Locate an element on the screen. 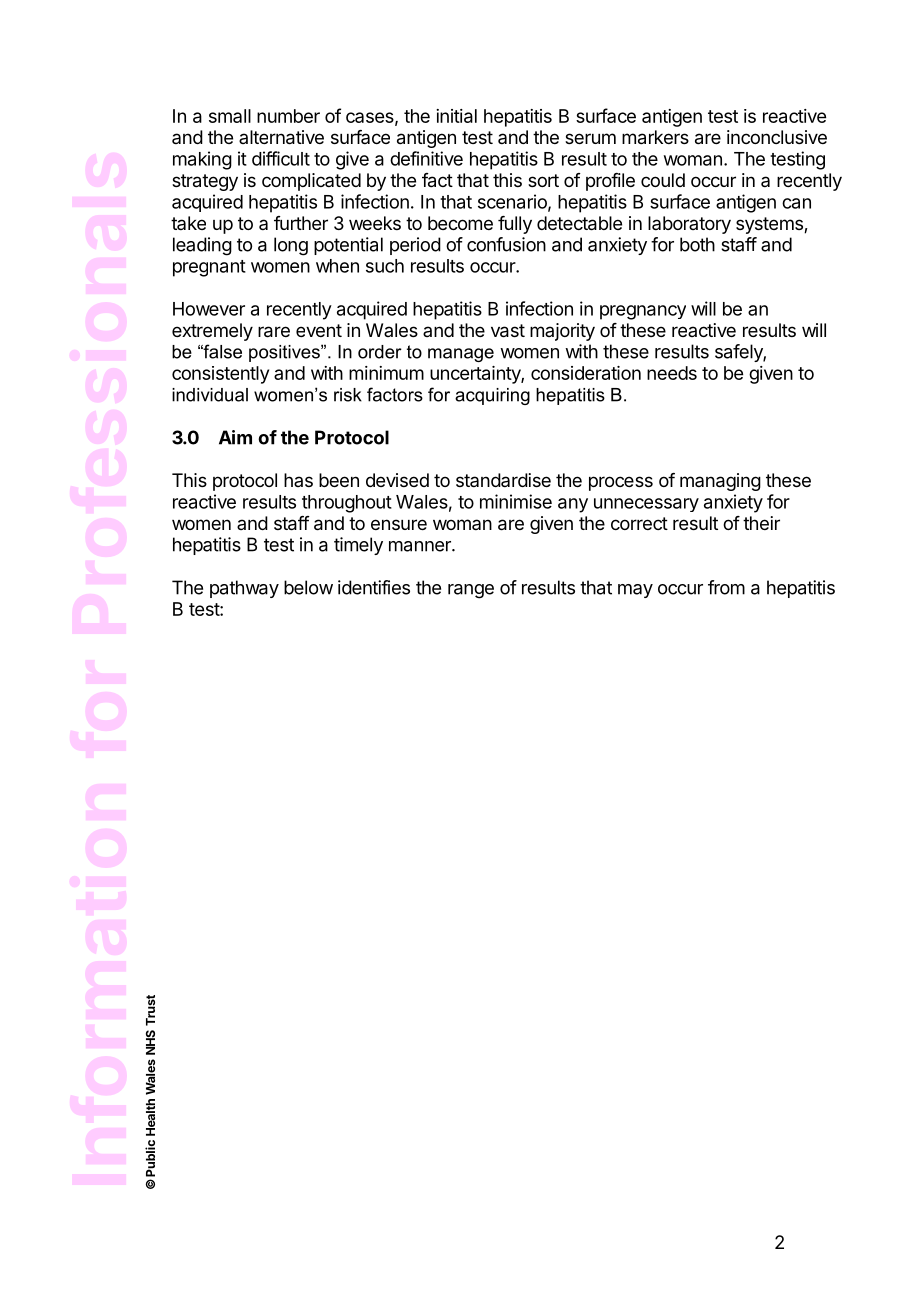 This screenshot has height=1308, width=924. needs is located at coordinates (672, 373).
